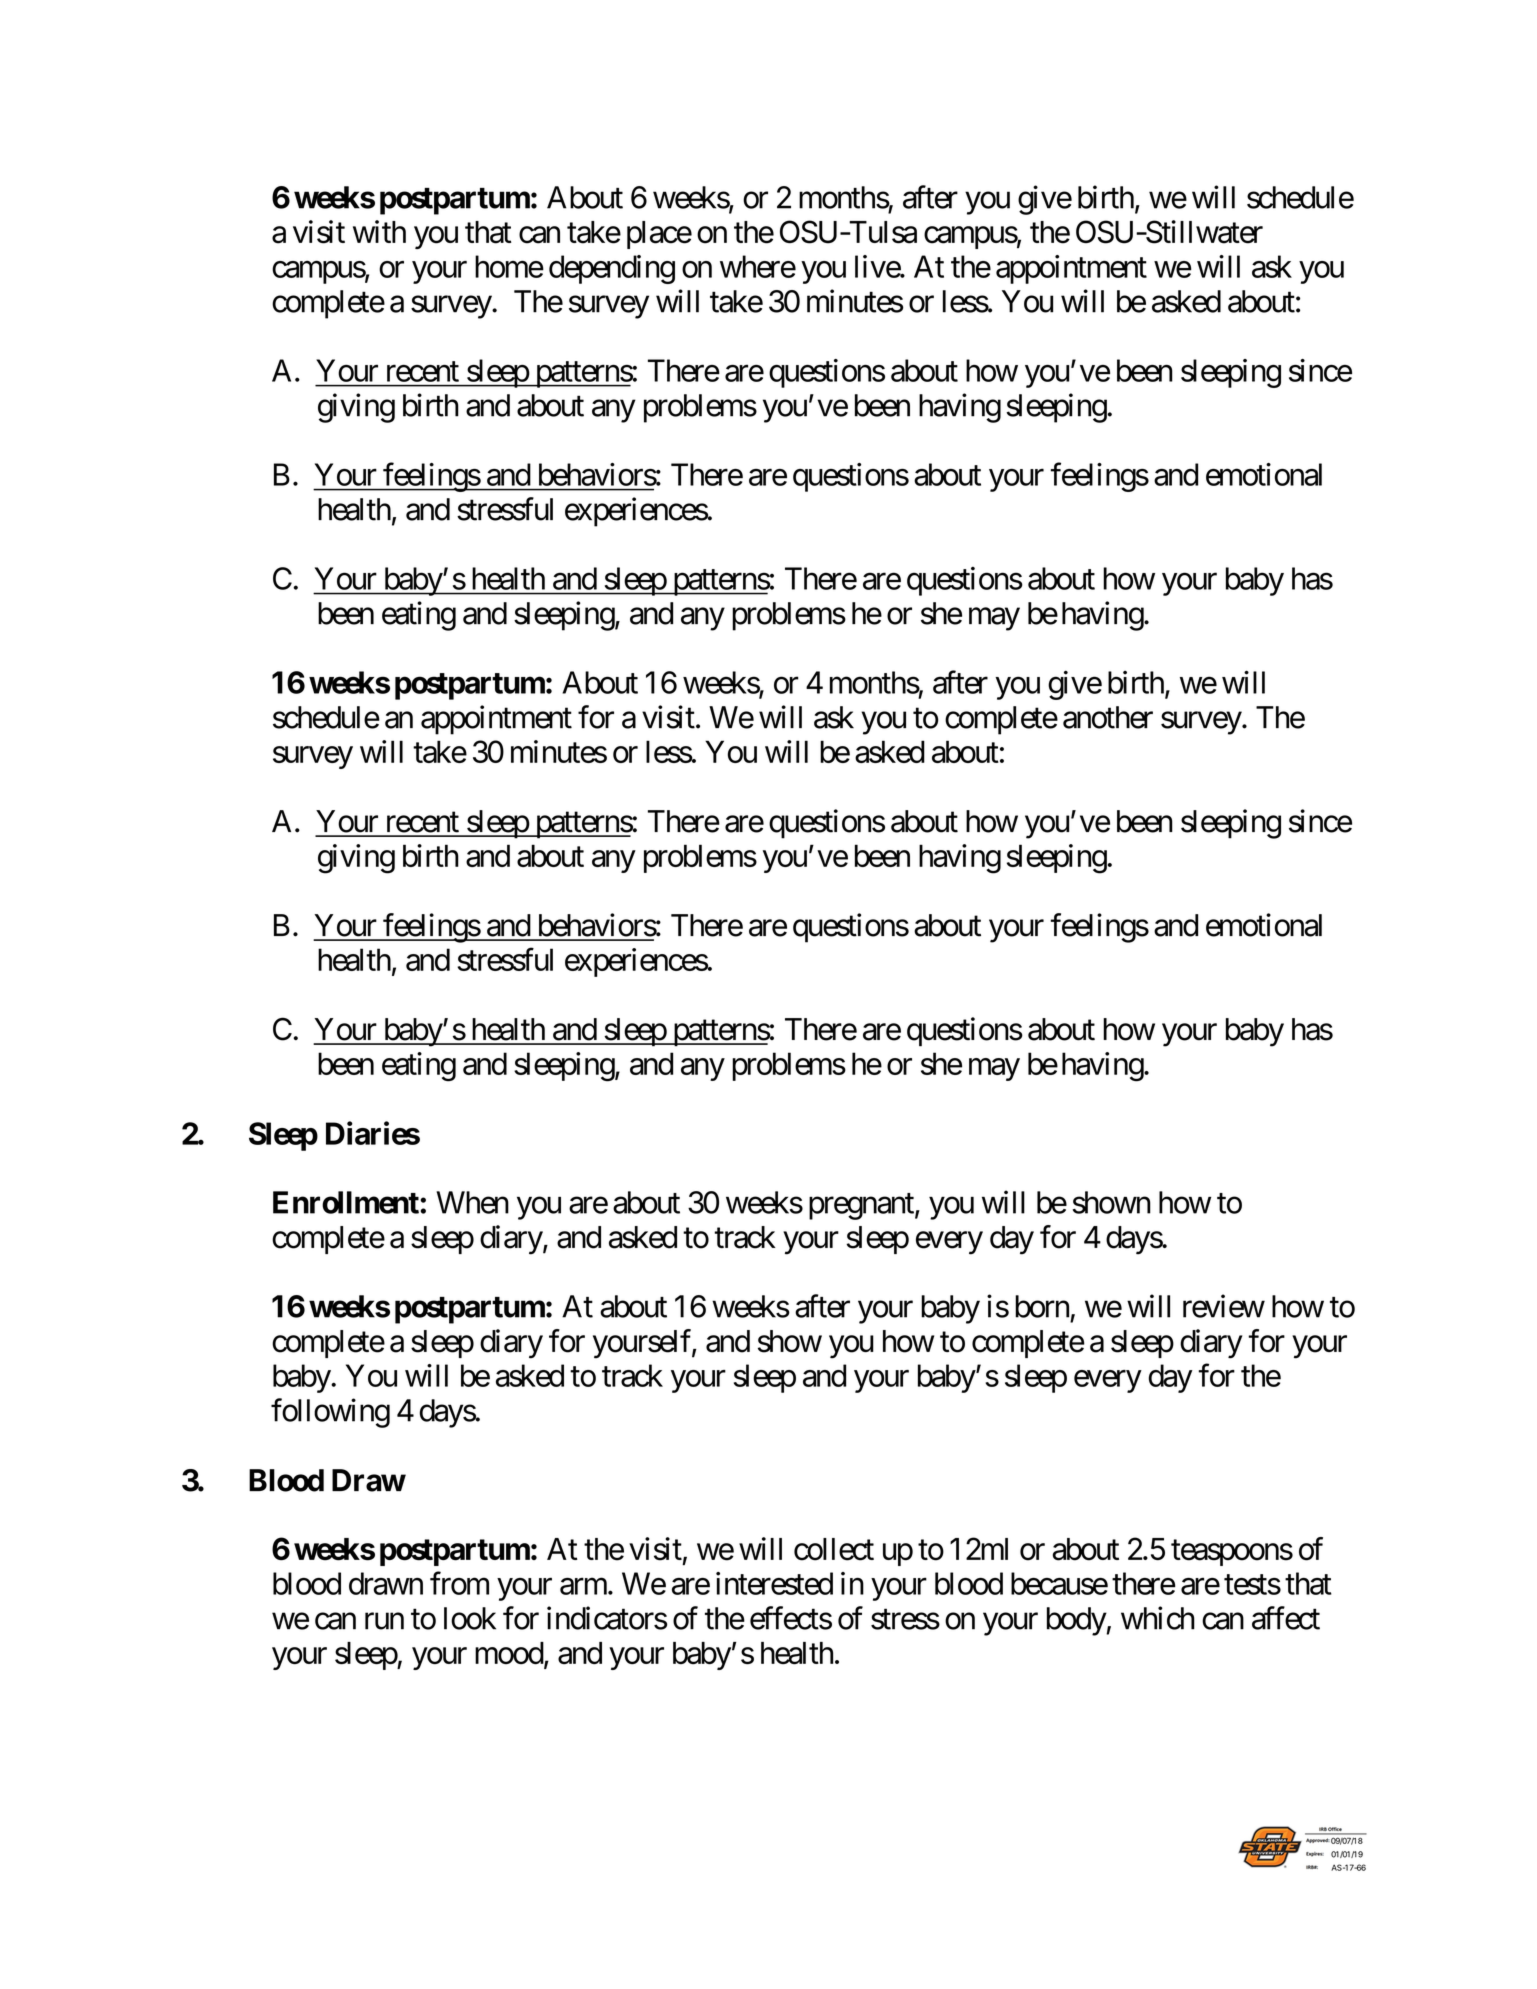 Image resolution: width=1537 pixels, height=1989 pixels. What do you see at coordinates (1108, 717) in the page?
I see `another` at bounding box center [1108, 717].
